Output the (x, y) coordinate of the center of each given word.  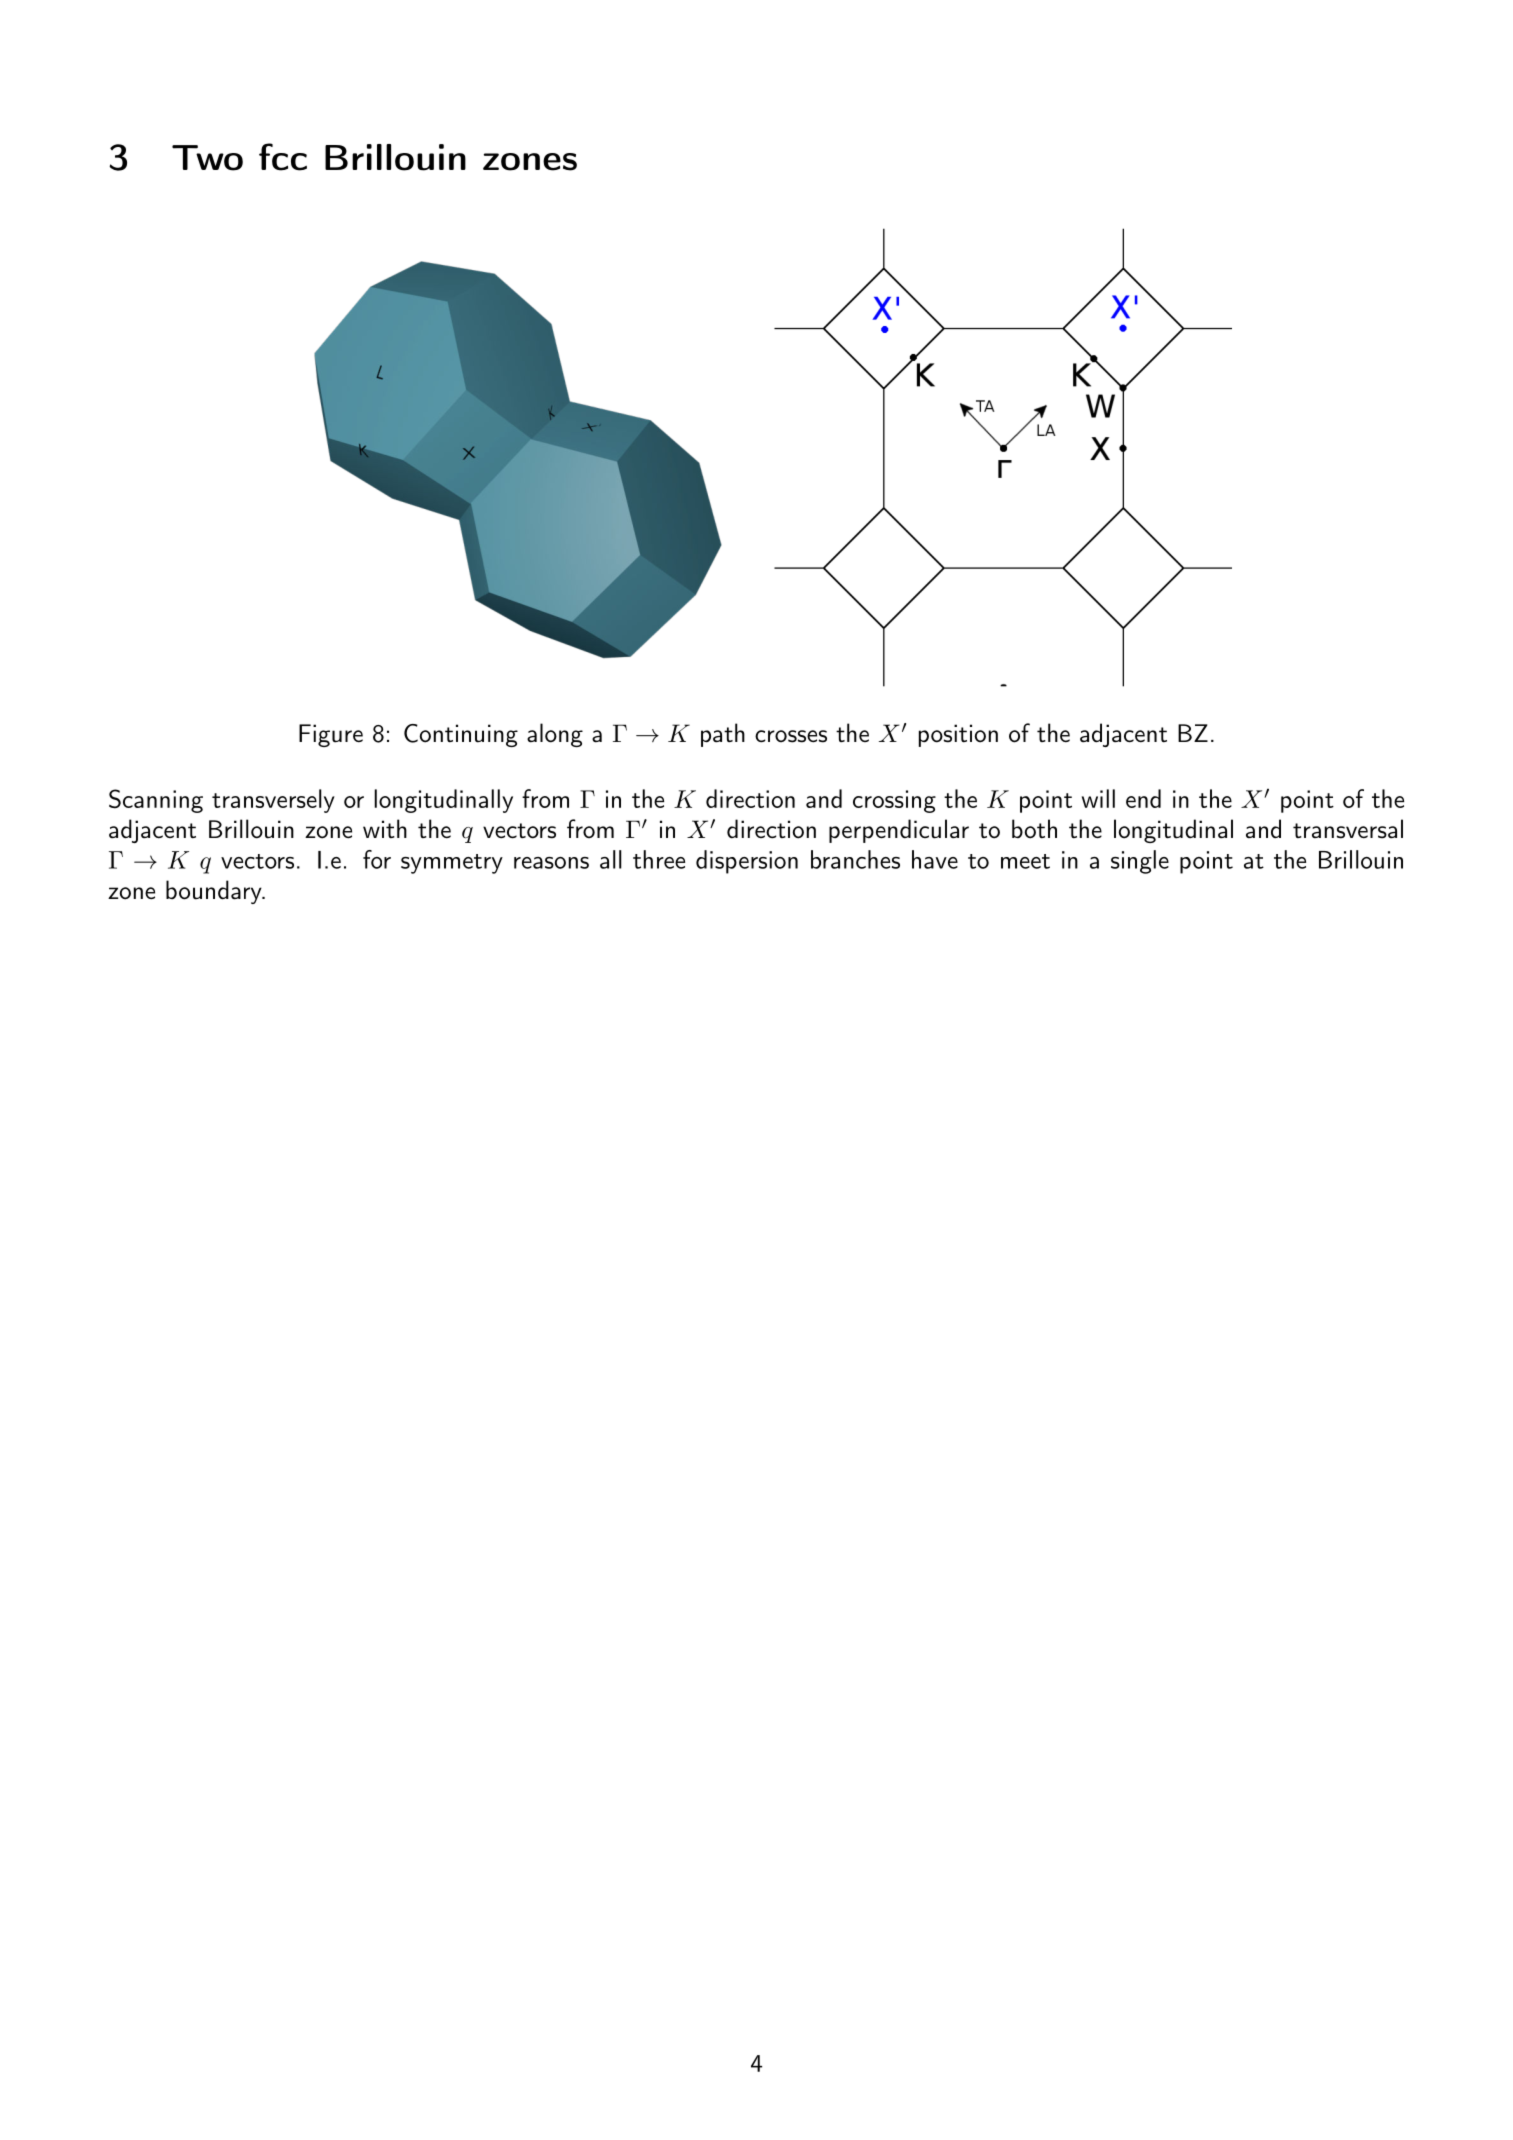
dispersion (747, 862)
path (723, 735)
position (958, 735)
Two (207, 158)
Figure (331, 735)
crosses (791, 736)
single (1140, 862)
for (377, 859)
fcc (283, 157)
